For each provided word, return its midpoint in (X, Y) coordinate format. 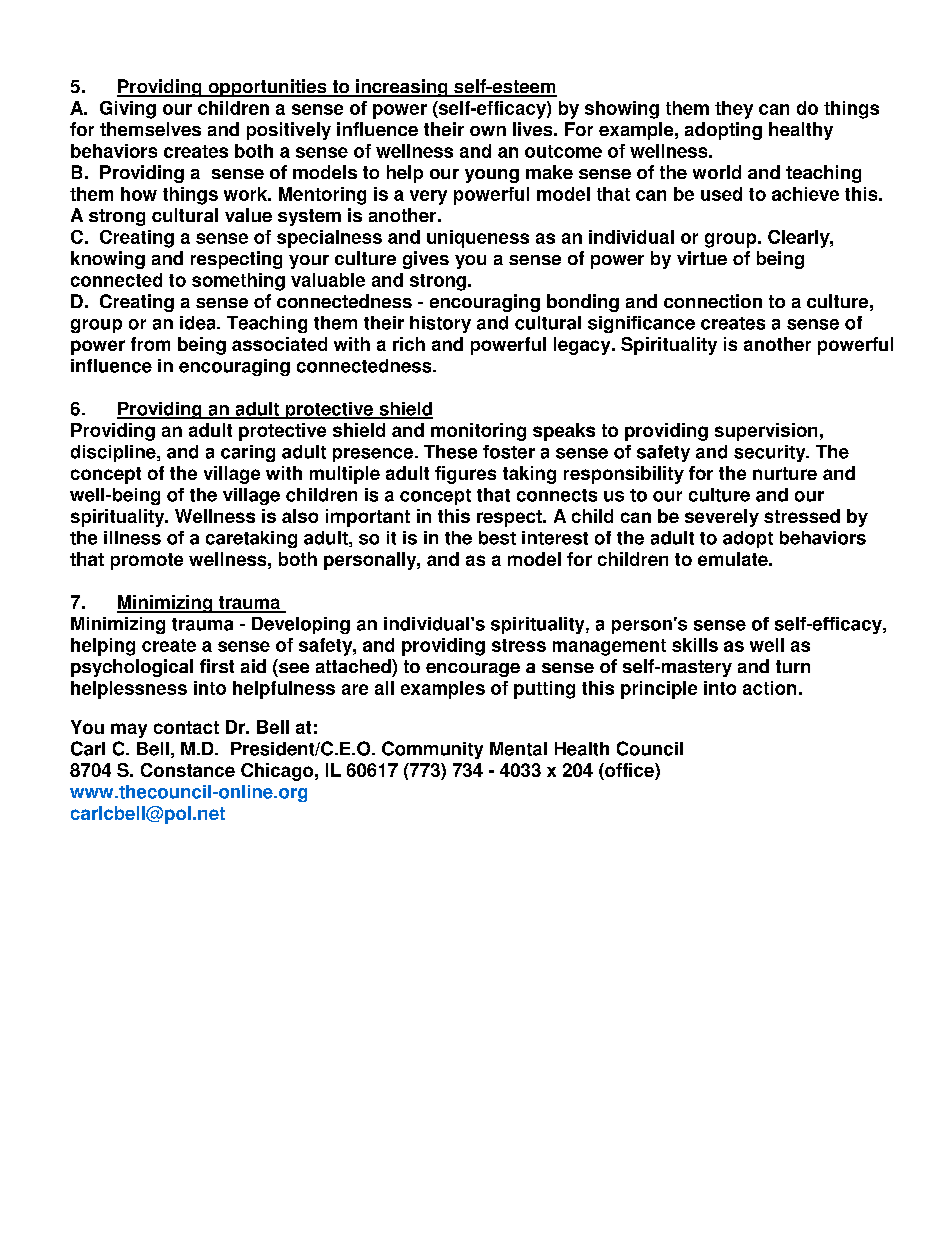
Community (432, 750)
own (488, 131)
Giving (128, 110)
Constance (188, 770)
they (734, 110)
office (629, 771)
